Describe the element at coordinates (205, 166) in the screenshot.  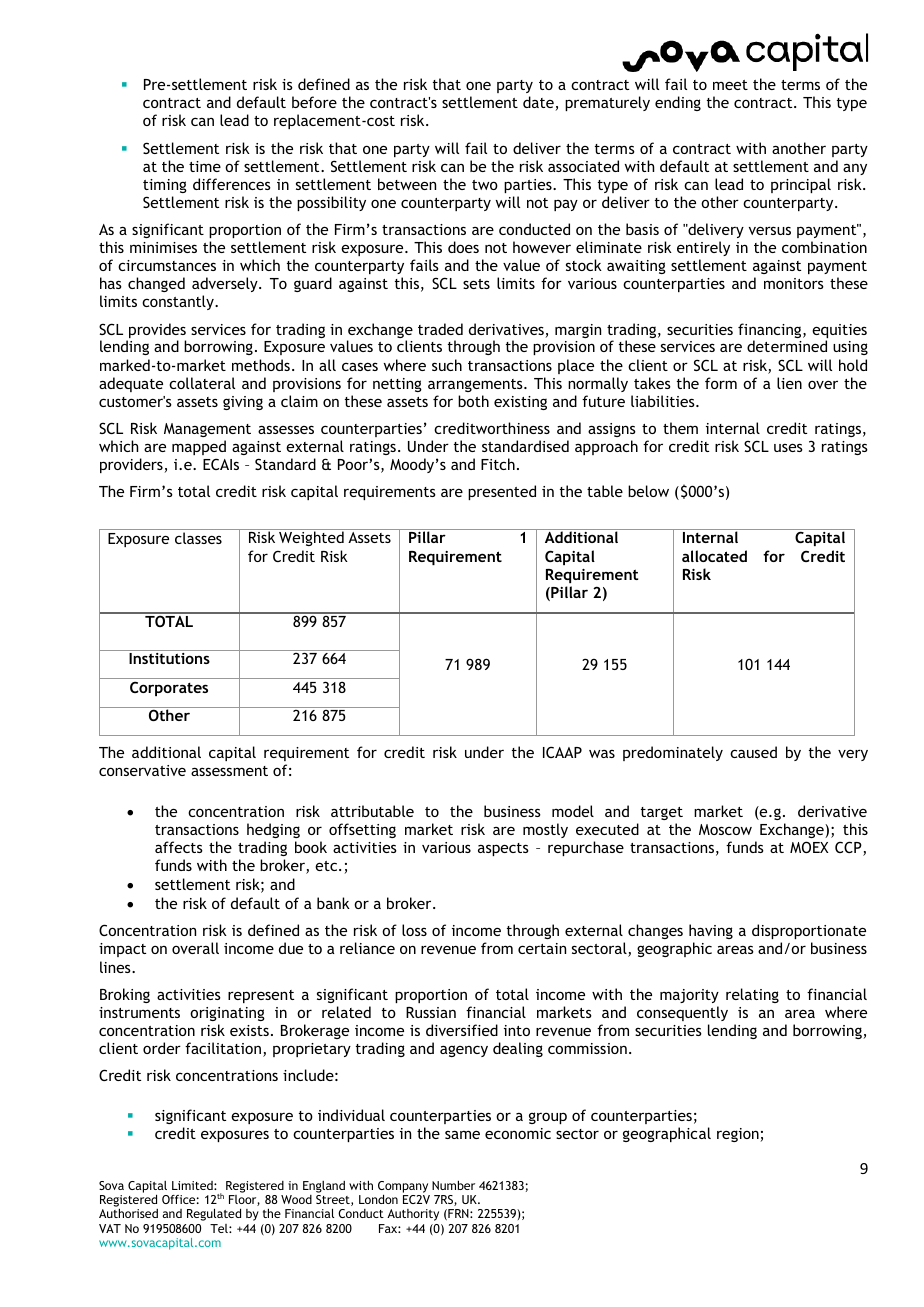
I see `time` at that location.
